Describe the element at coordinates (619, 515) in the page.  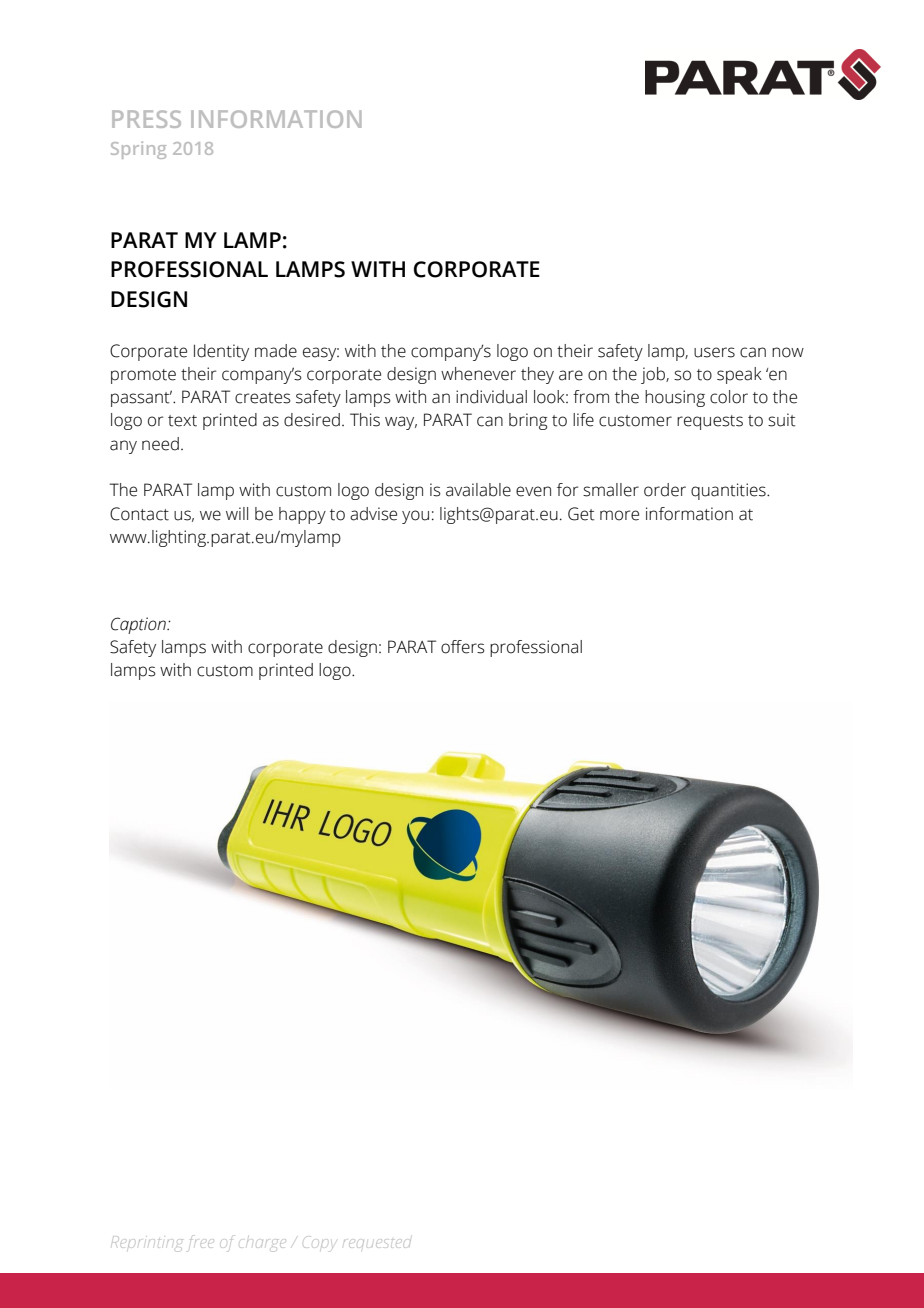
I see `more` at that location.
